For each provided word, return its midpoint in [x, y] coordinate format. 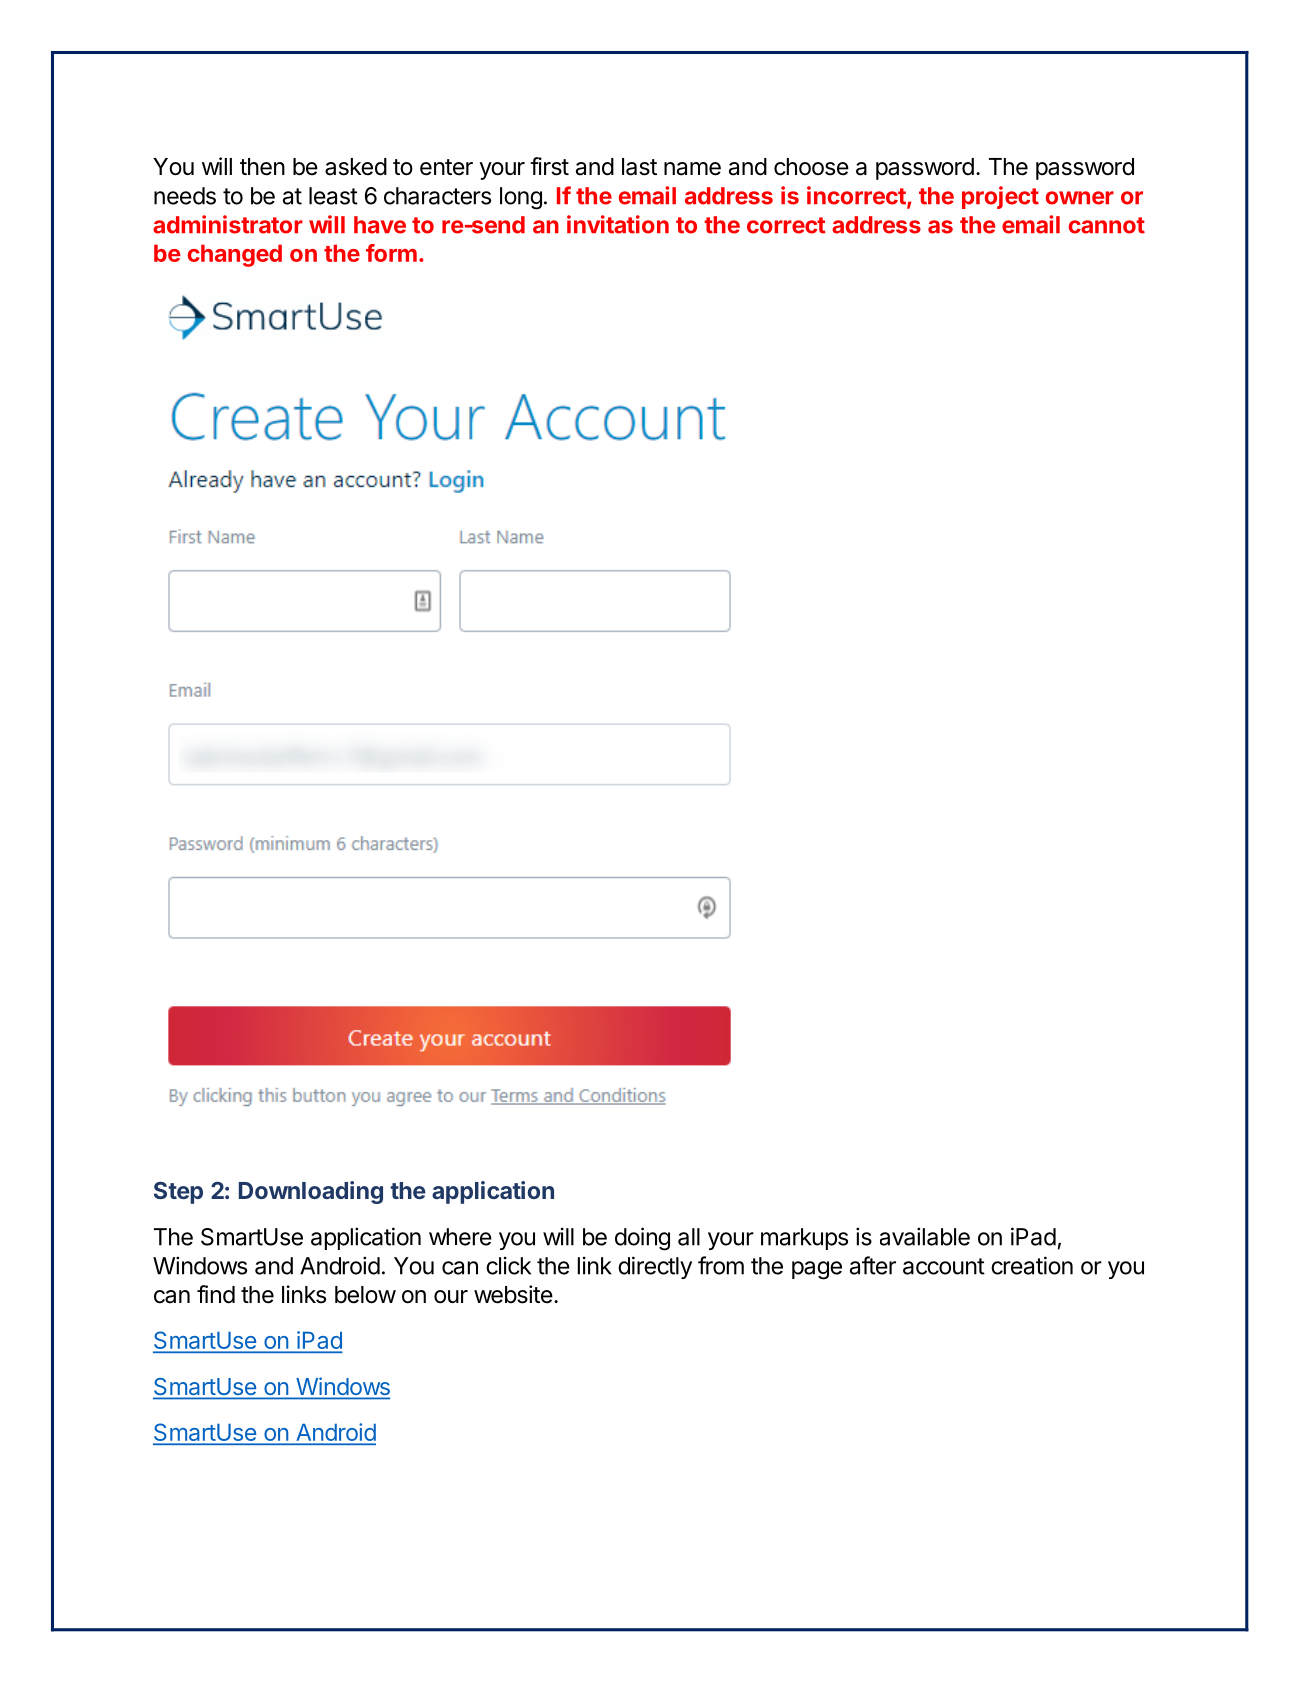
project [1000, 197]
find [216, 1294]
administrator [228, 224]
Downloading [311, 1192]
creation [1032, 1265]
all [689, 1237]
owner [1080, 198]
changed [234, 255]
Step [178, 1192]
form [391, 253]
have [380, 225]
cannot [1107, 225]
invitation [618, 224]
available [925, 1236]
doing [642, 1239]
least [333, 196]
